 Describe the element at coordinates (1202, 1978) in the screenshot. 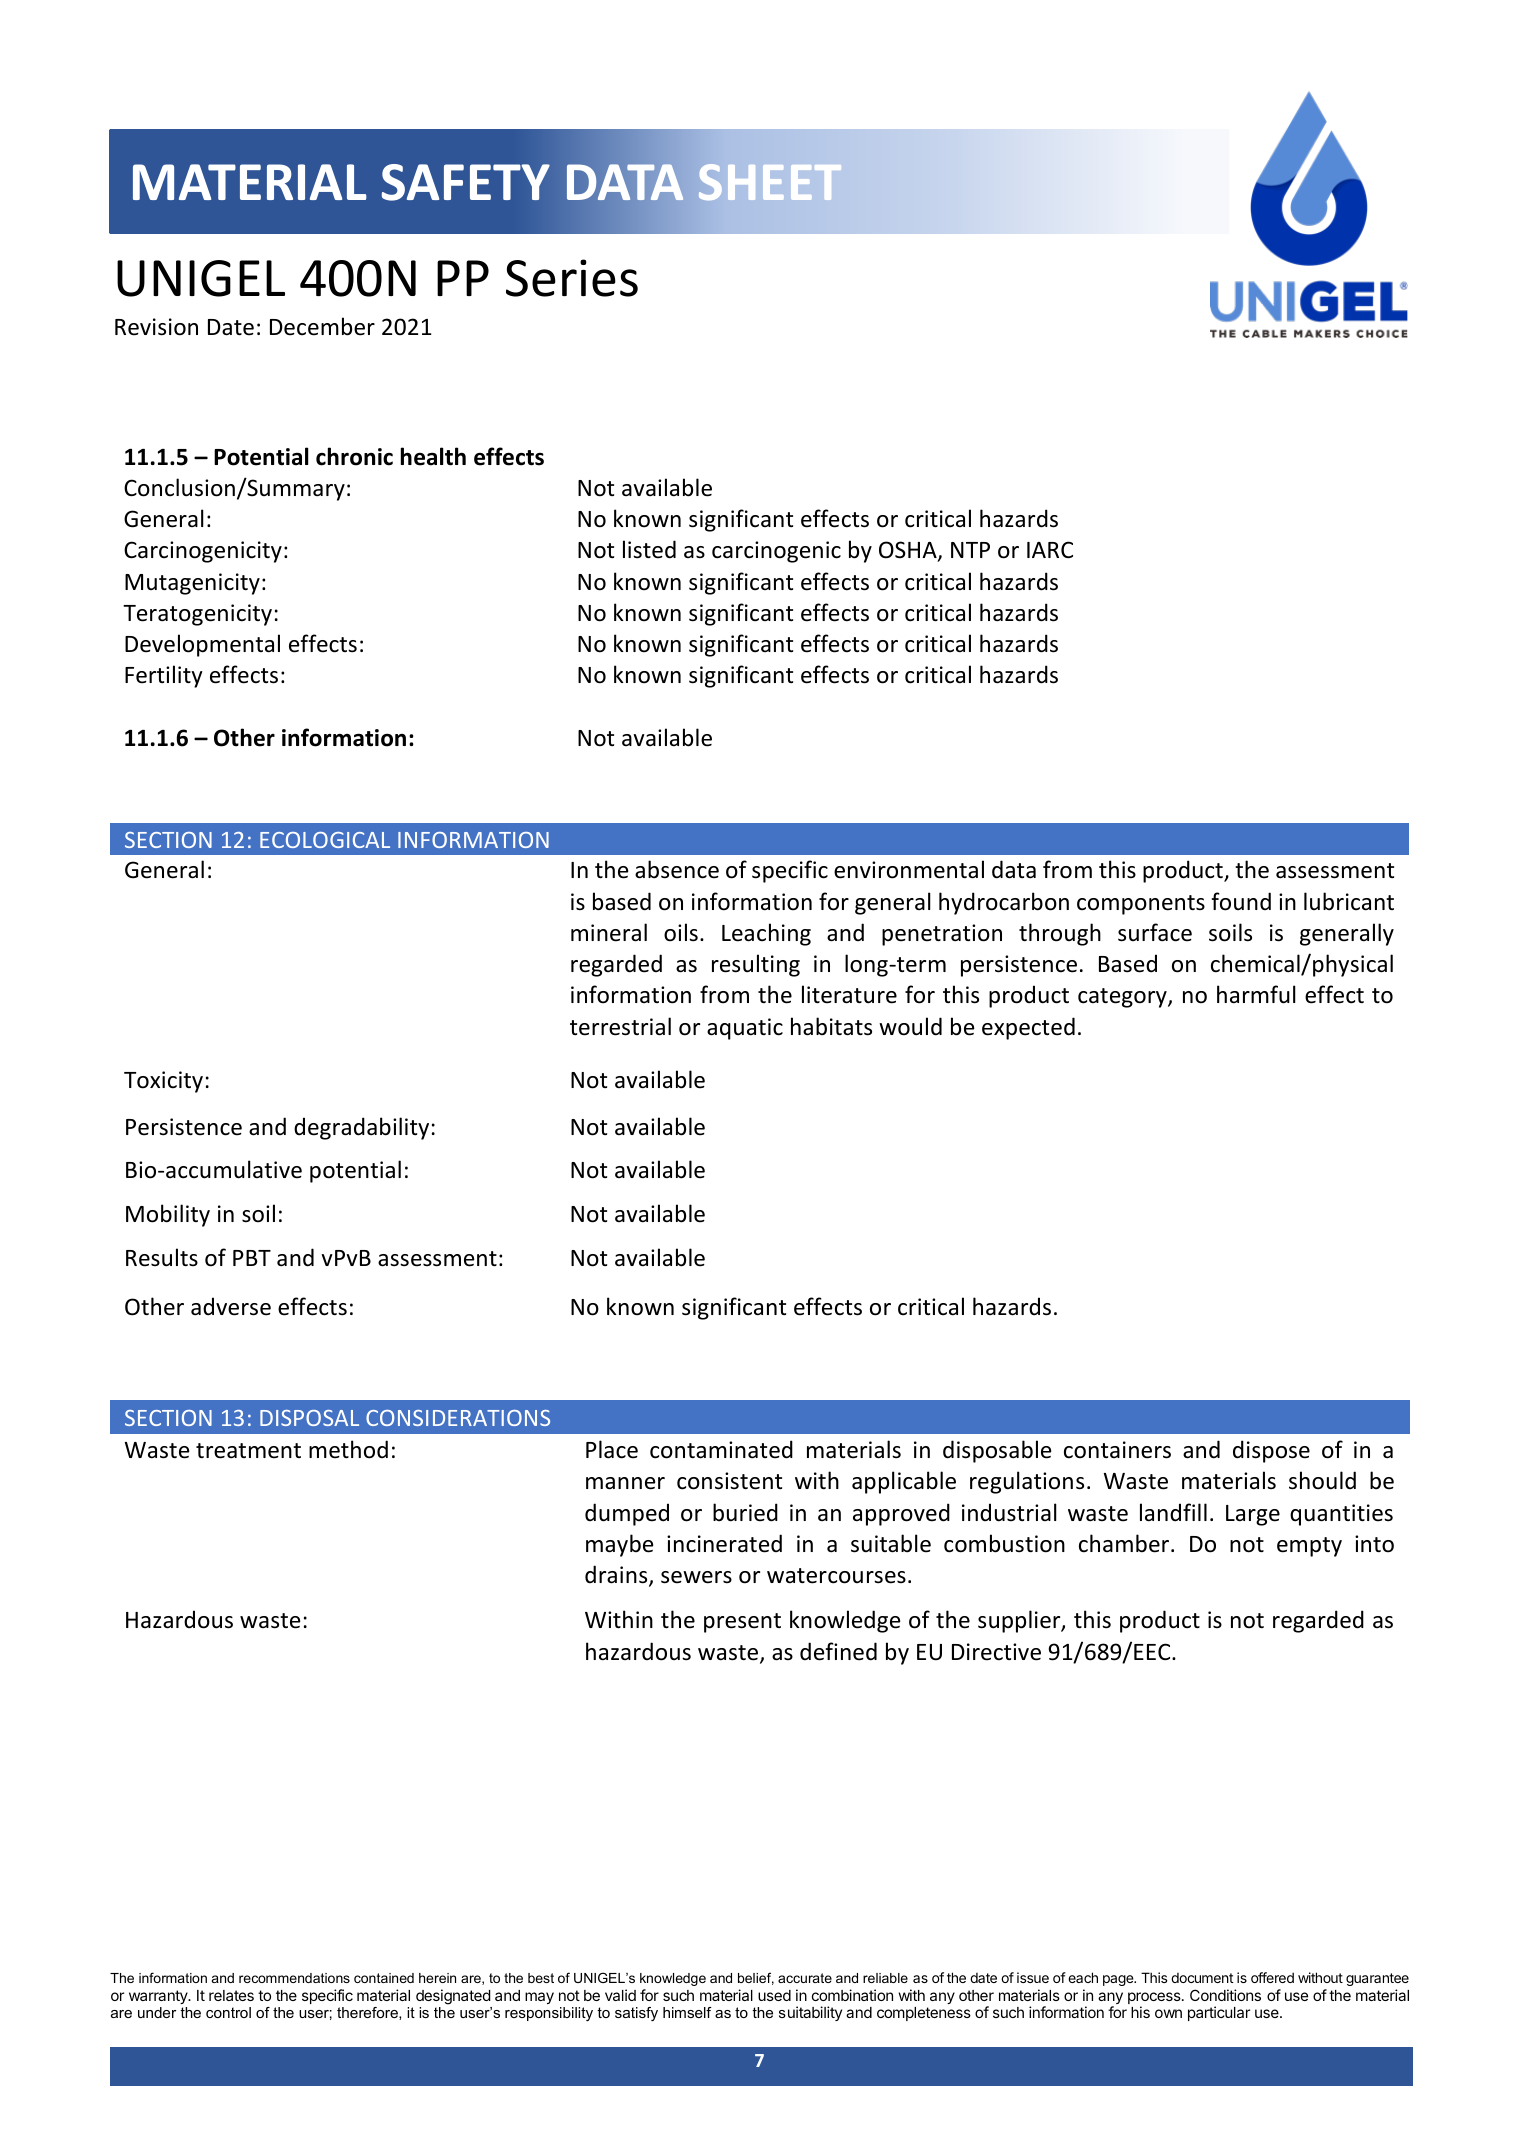

I see `document` at that location.
